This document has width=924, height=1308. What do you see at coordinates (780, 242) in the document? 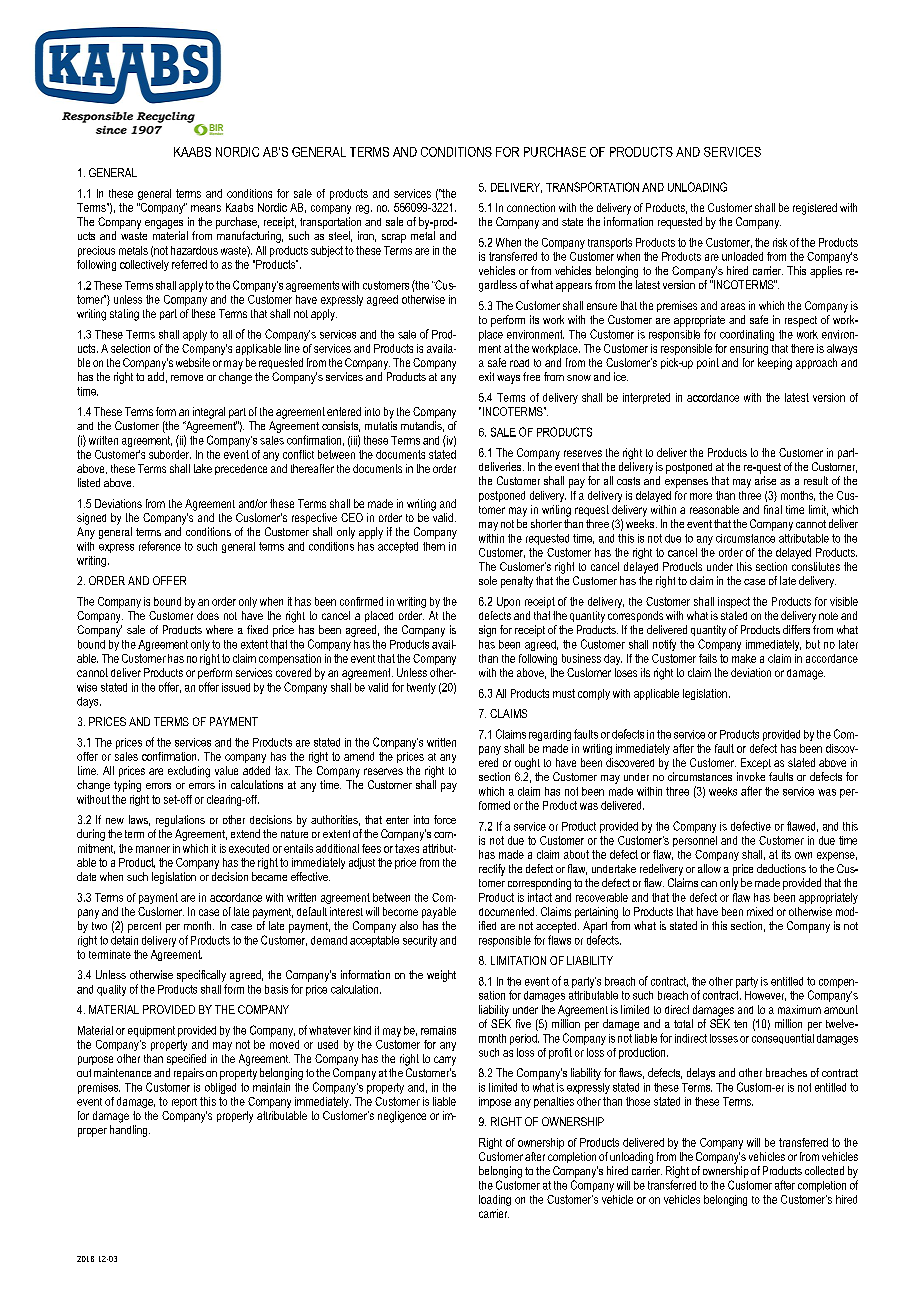
I see `risk` at bounding box center [780, 242].
